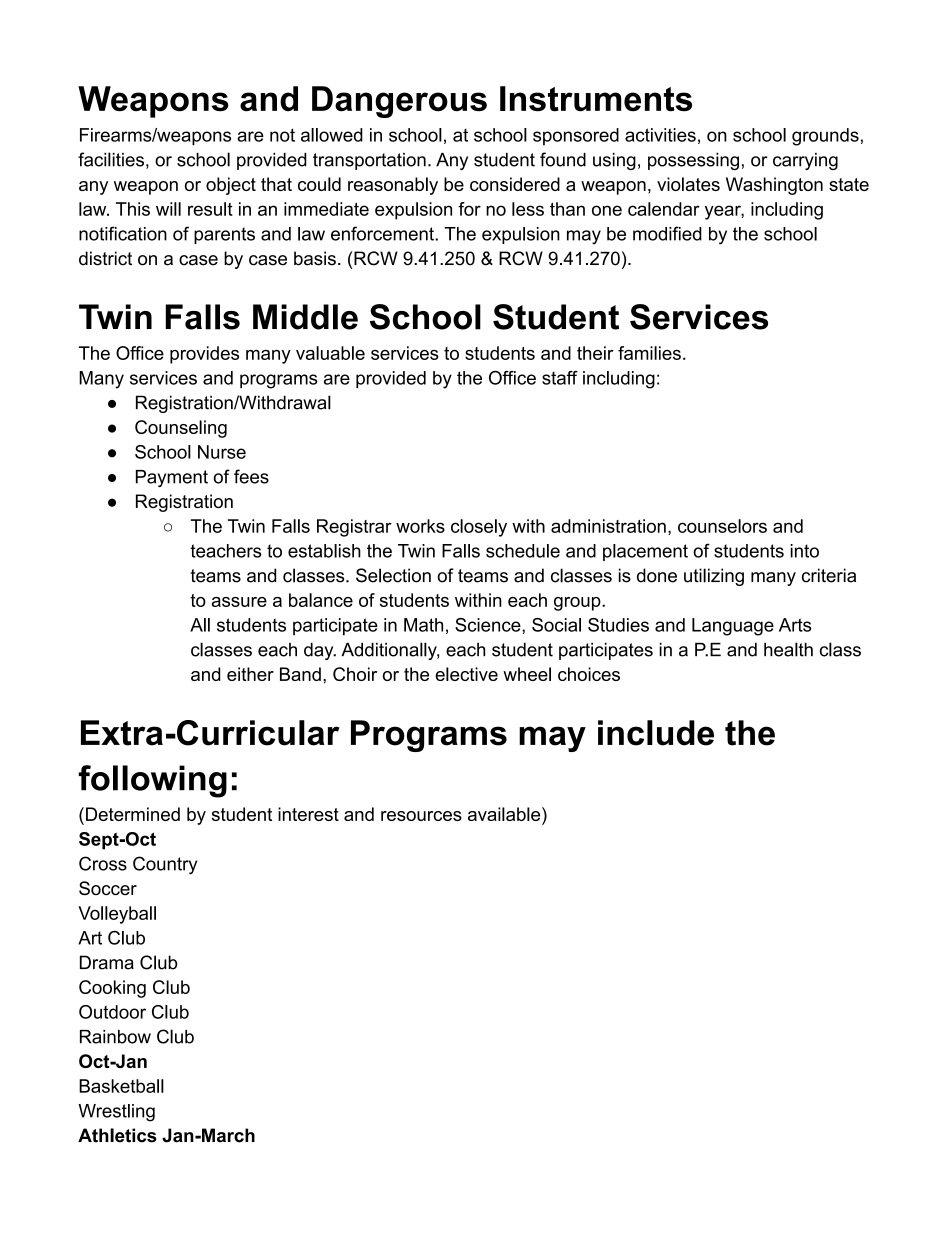 This image has width=952, height=1233. What do you see at coordinates (116, 1113) in the image?
I see `Wrestling` at bounding box center [116, 1113].
